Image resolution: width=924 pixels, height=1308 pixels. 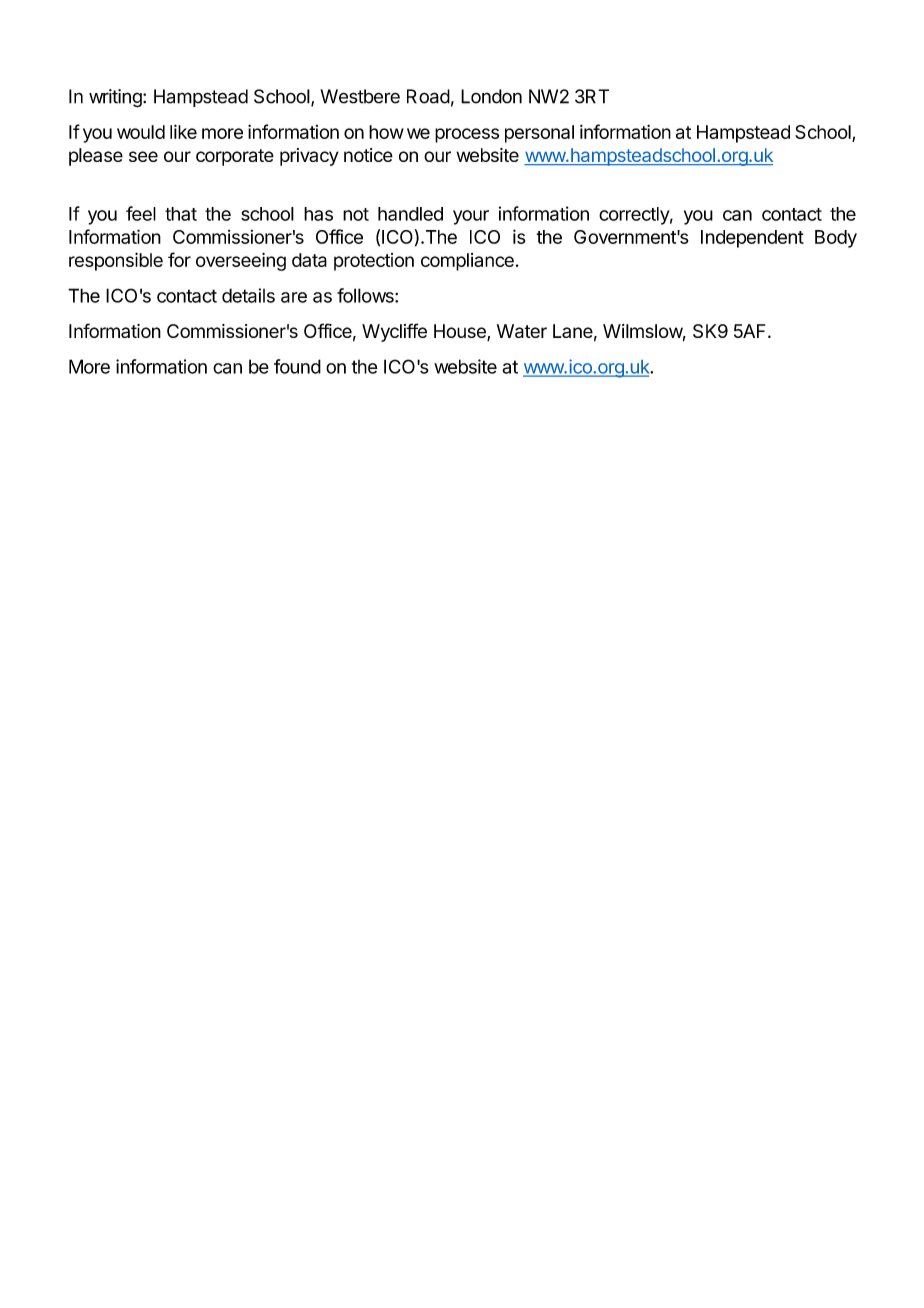 What do you see at coordinates (461, 332) in the screenshot?
I see `House` at bounding box center [461, 332].
